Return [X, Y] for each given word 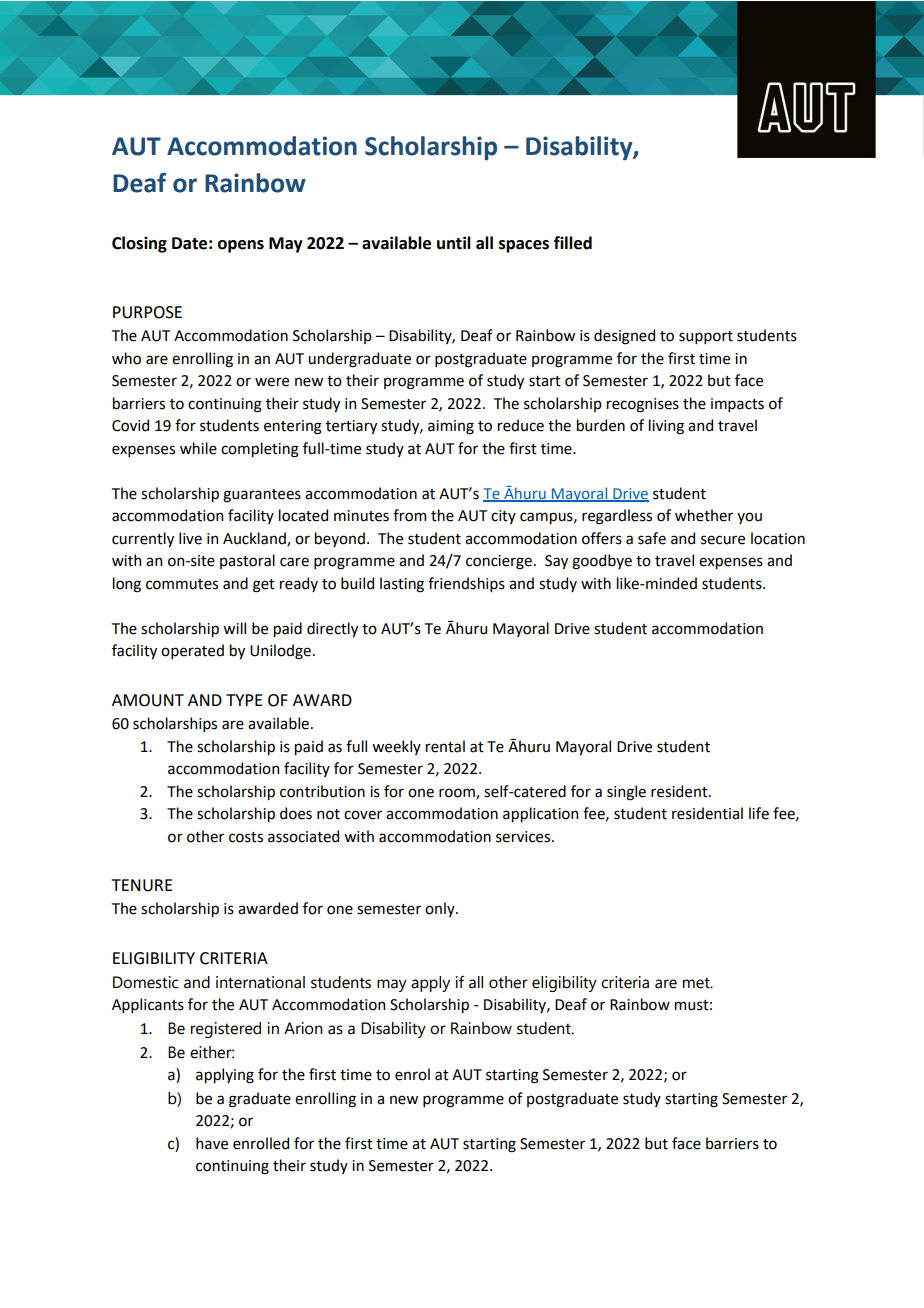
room [458, 793]
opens [241, 246]
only [441, 909]
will [234, 628]
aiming [451, 427]
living [666, 427]
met [697, 983]
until [454, 243]
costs [246, 837]
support [706, 337]
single [626, 793]
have [212, 1143]
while [198, 448]
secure [723, 540]
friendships [466, 584]
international [260, 982]
